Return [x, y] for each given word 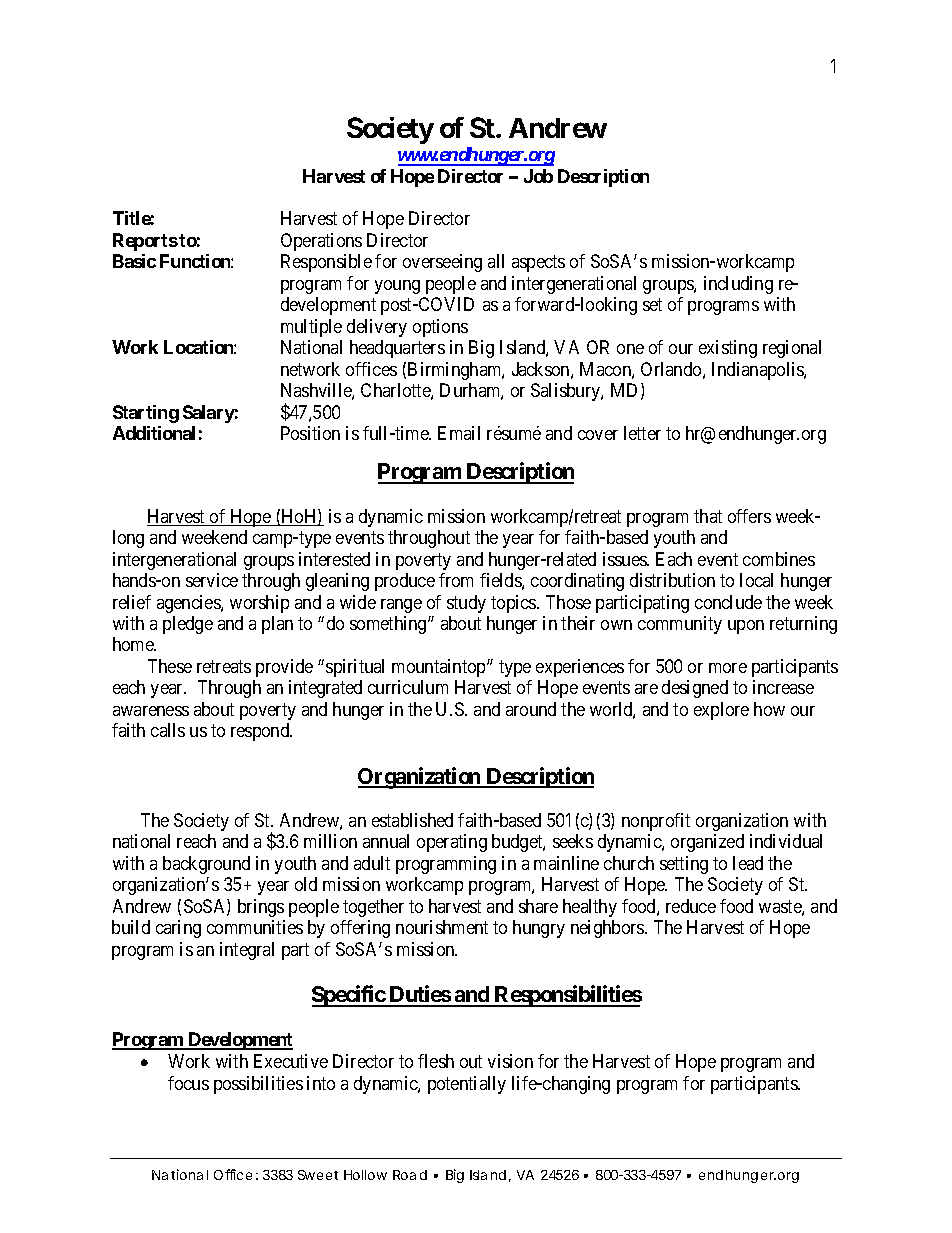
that [708, 516]
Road [410, 1175]
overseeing [442, 263]
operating [452, 843]
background [206, 865]
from [456, 580]
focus [188, 1083]
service [212, 580]
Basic [134, 261]
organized [707, 843]
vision [510, 1061]
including [738, 285]
